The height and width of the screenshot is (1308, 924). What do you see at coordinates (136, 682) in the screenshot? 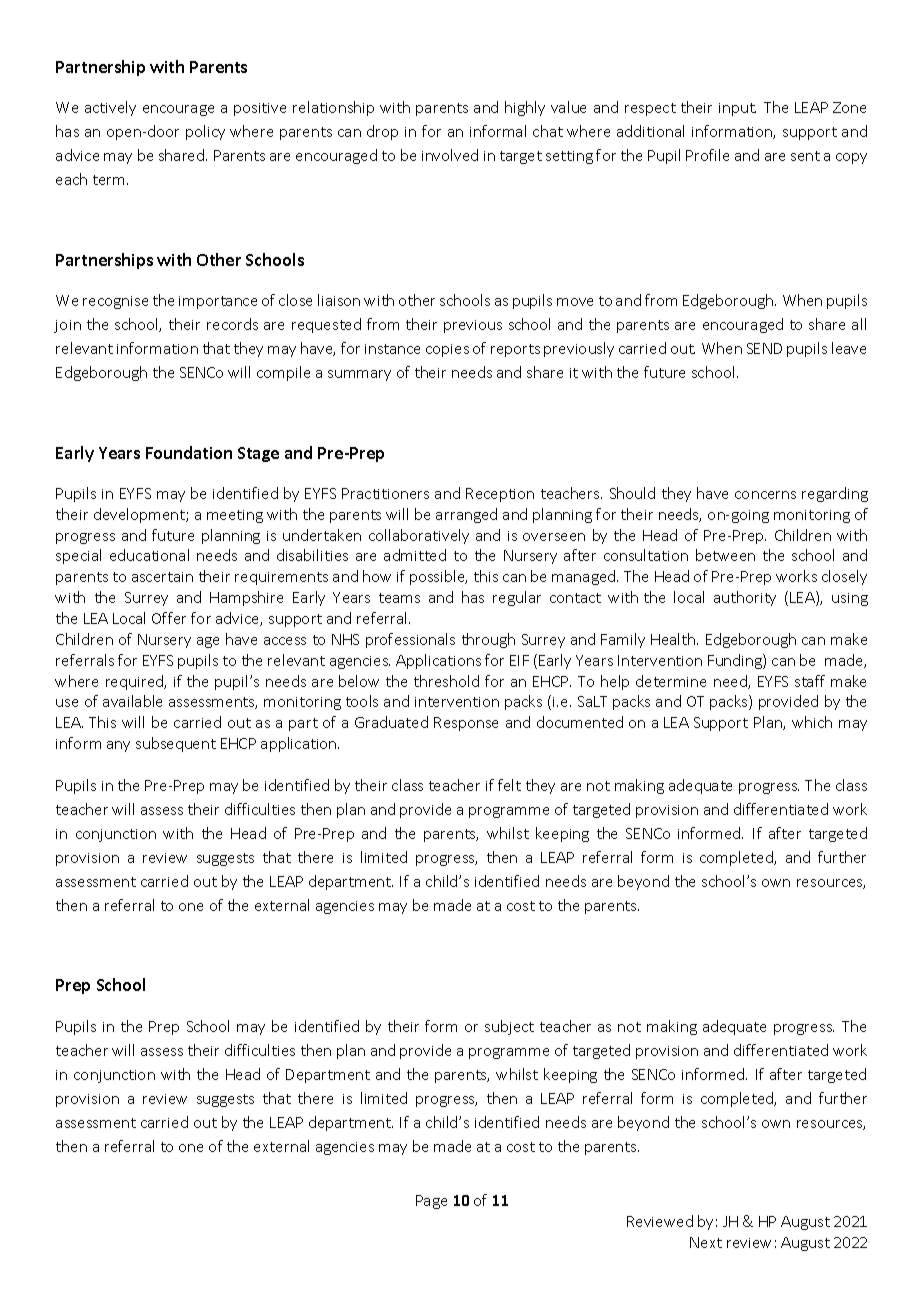
I see `required` at bounding box center [136, 682].
